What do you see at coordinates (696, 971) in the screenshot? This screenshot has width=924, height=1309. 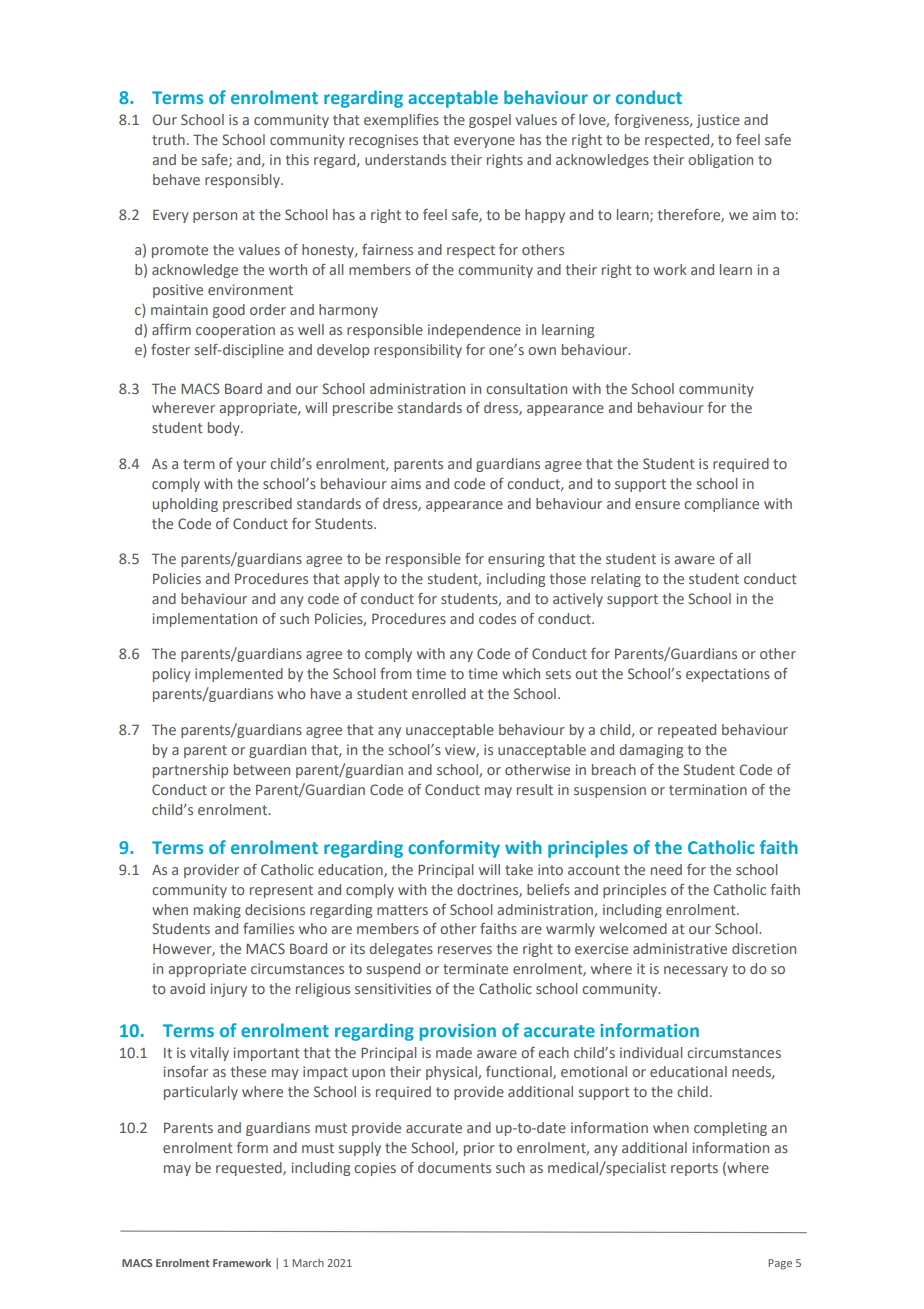 I see `necessary` at bounding box center [696, 971].
